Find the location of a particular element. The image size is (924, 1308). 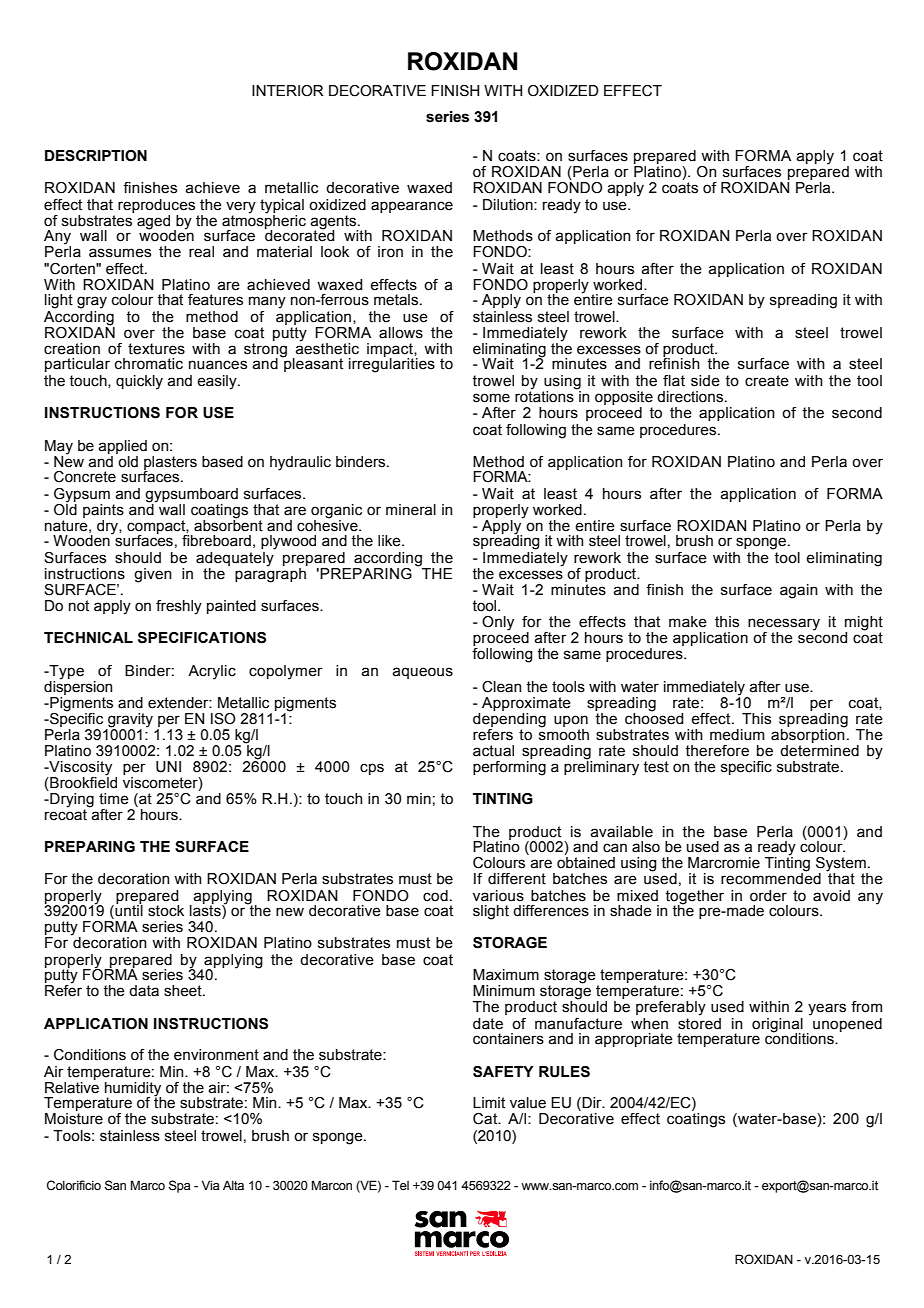

freshly is located at coordinates (179, 607).
